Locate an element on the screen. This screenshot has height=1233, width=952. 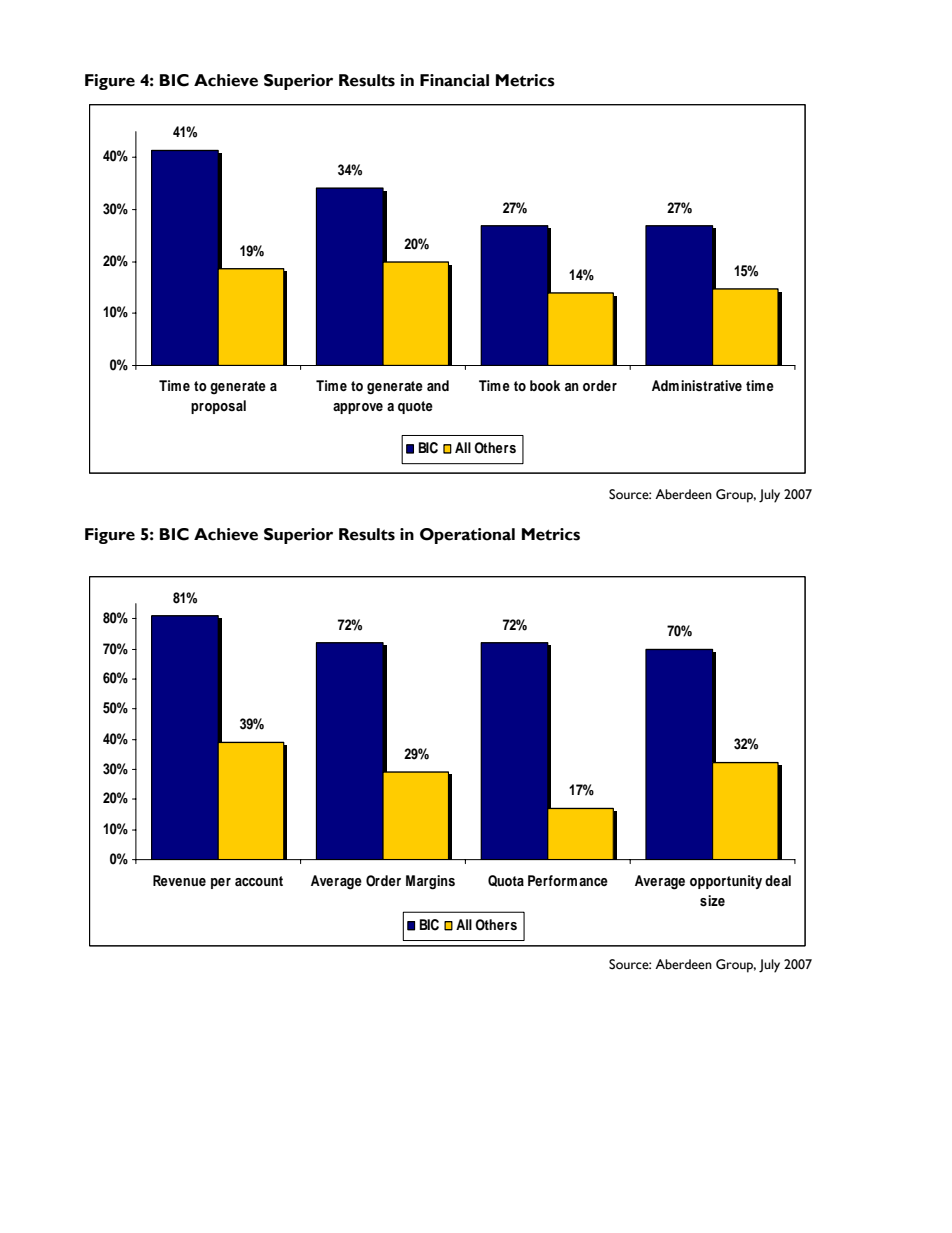
book is located at coordinates (545, 385).
